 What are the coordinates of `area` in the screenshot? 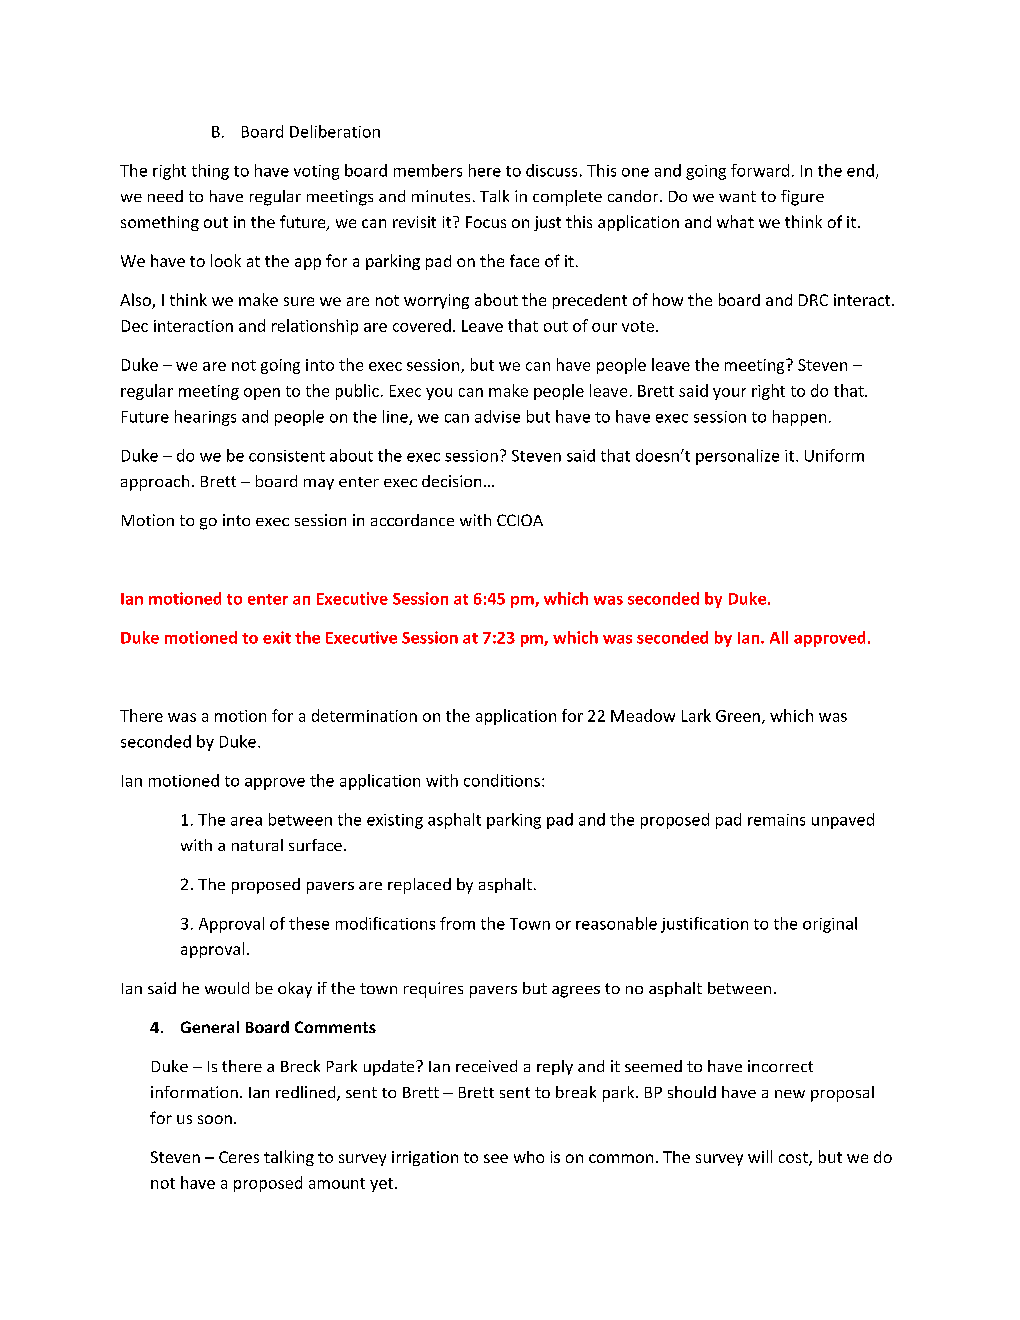 It's located at (246, 821).
